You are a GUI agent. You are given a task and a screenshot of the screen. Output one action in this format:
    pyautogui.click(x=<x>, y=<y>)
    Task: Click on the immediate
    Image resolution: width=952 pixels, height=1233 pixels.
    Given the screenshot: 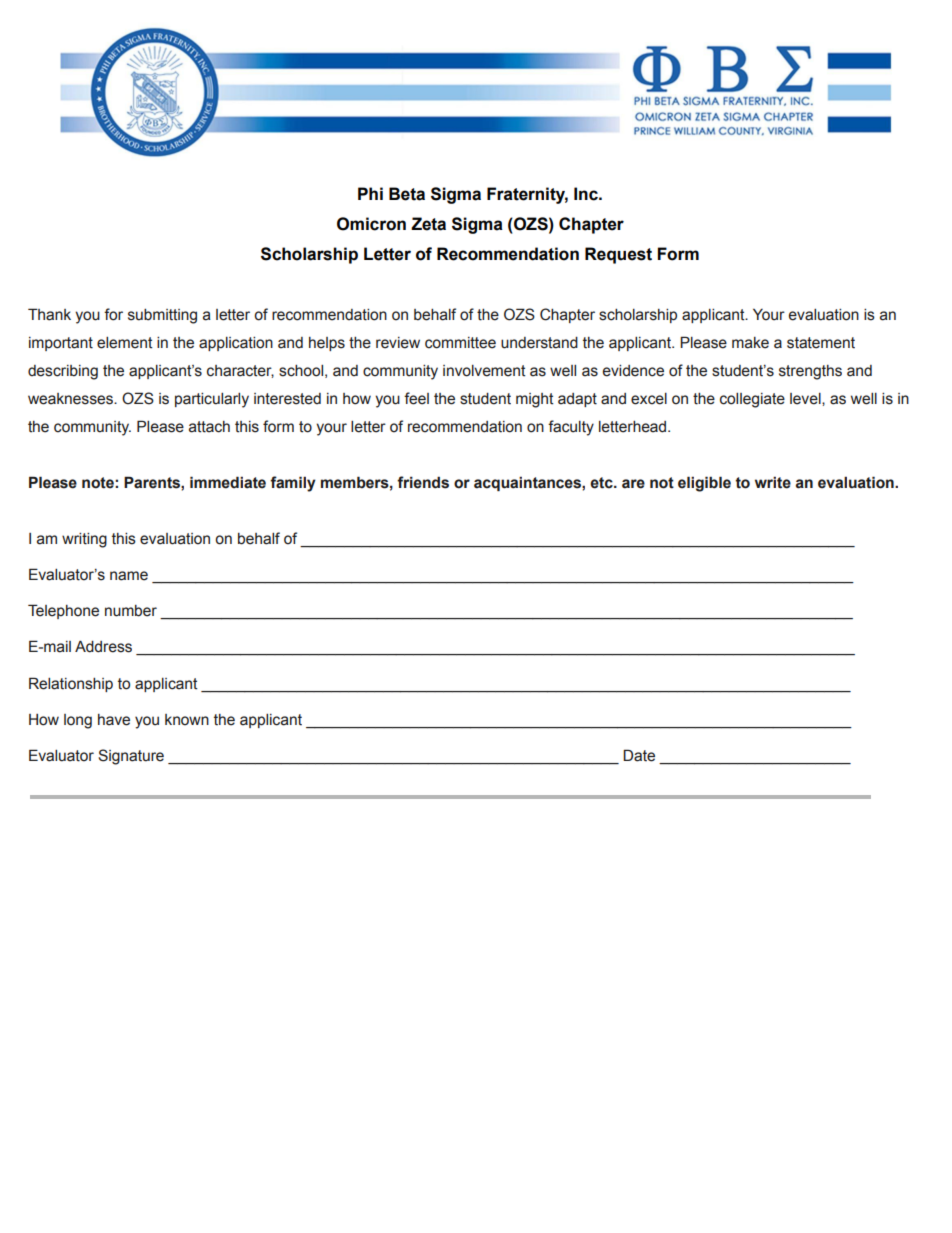 What is the action you would take?
    pyautogui.click(x=228, y=482)
